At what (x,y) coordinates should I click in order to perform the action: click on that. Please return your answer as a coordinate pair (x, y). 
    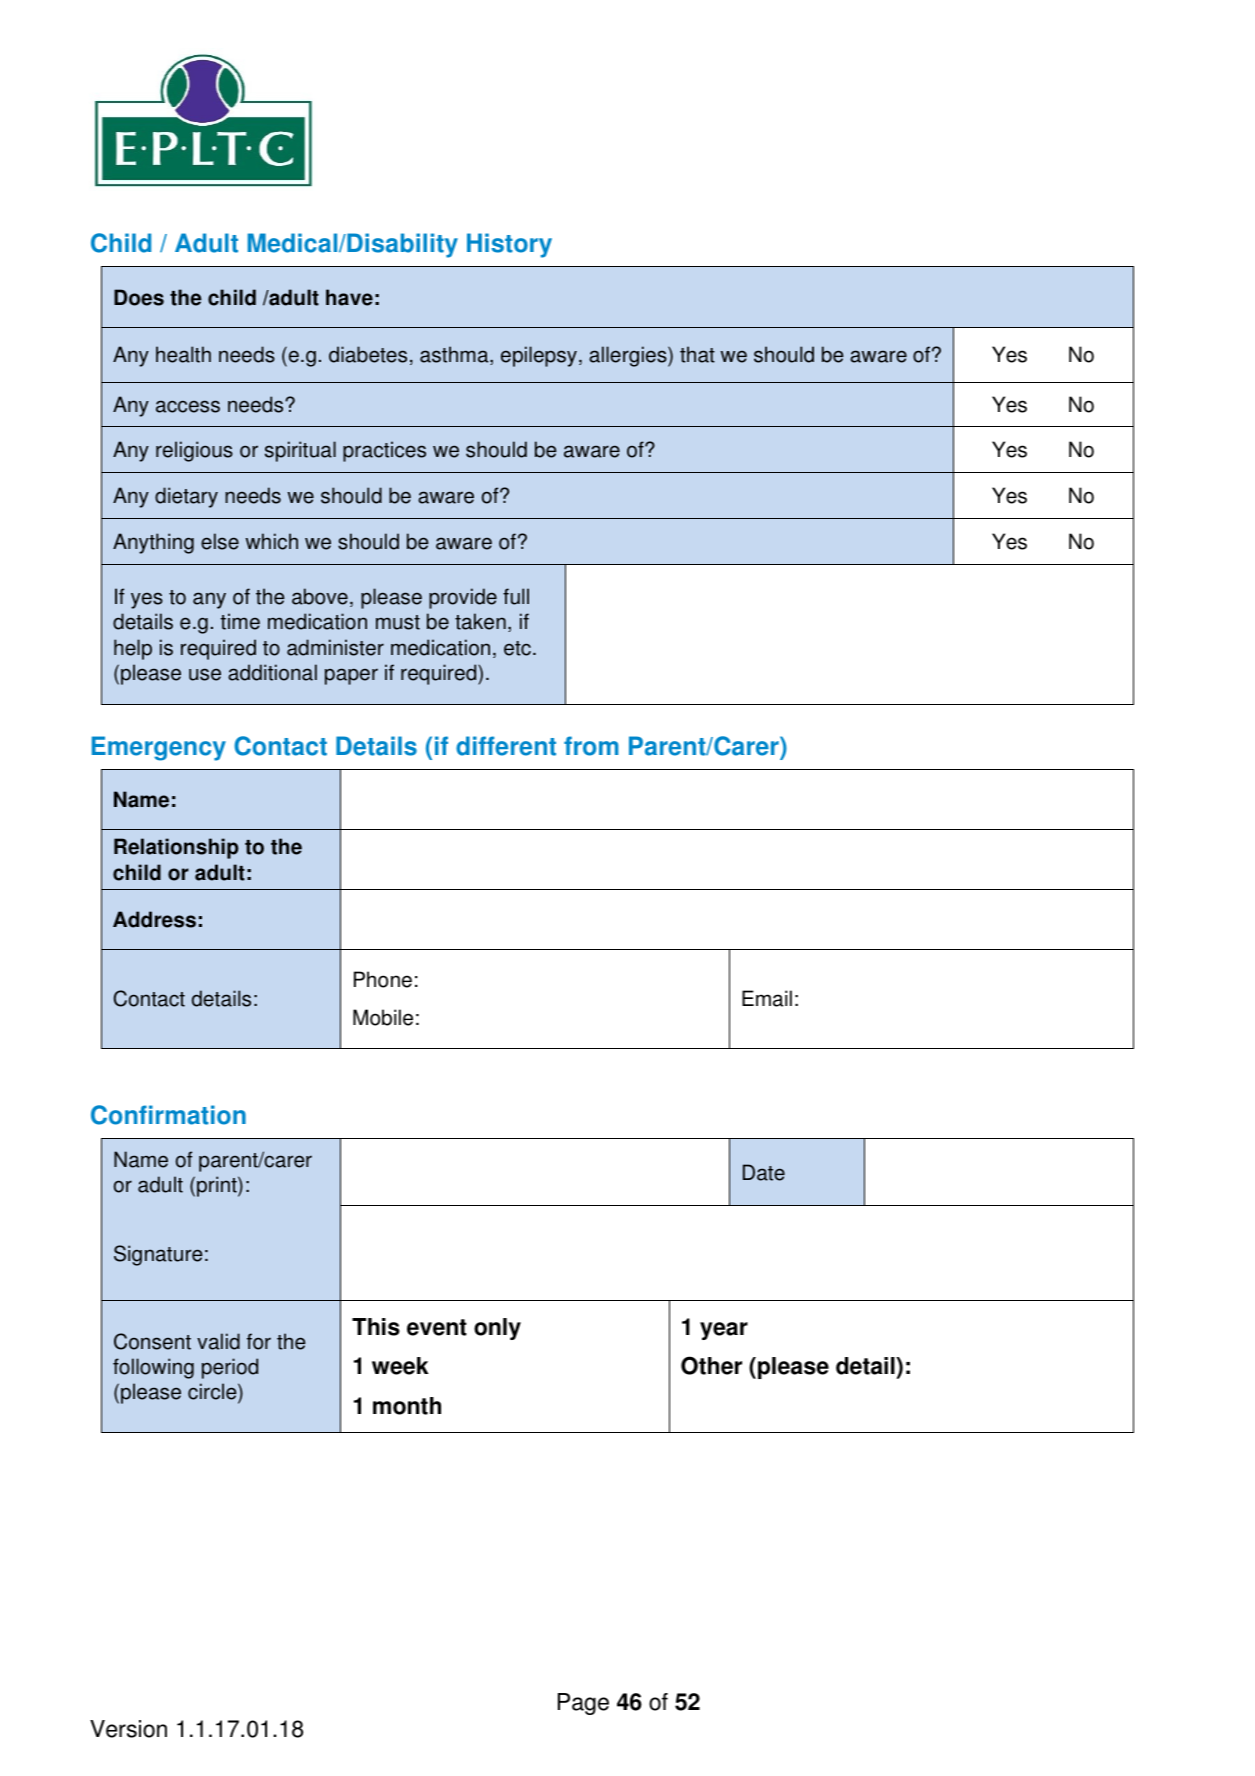
    Looking at the image, I should click on (697, 354).
